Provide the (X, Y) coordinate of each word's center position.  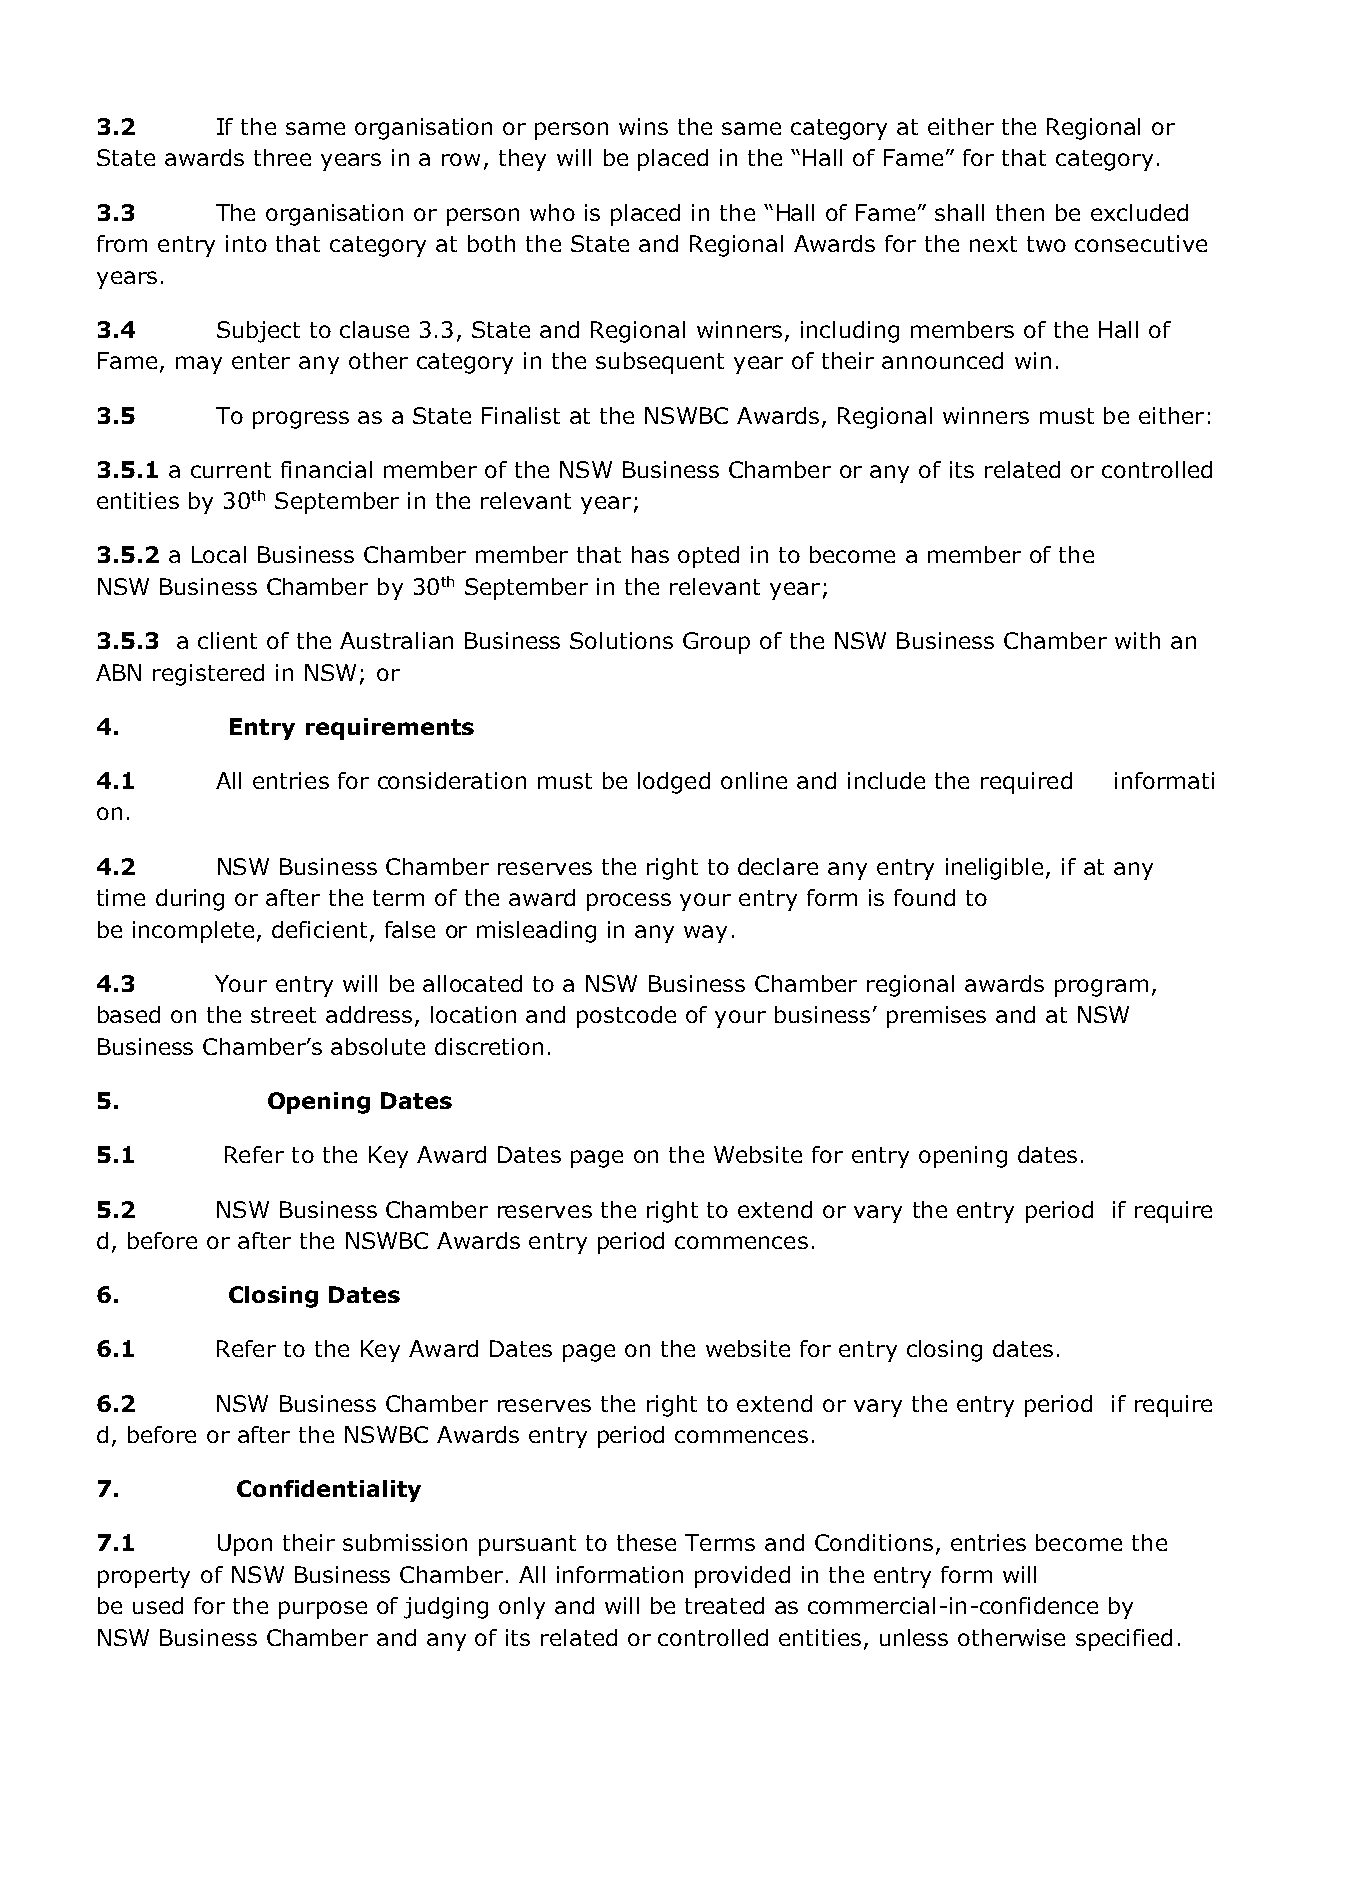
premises (936, 1017)
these (646, 1542)
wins (643, 126)
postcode (626, 1017)
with (1137, 640)
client (227, 640)
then (1020, 212)
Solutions (621, 640)
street (283, 1015)
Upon (245, 1545)
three (282, 157)
